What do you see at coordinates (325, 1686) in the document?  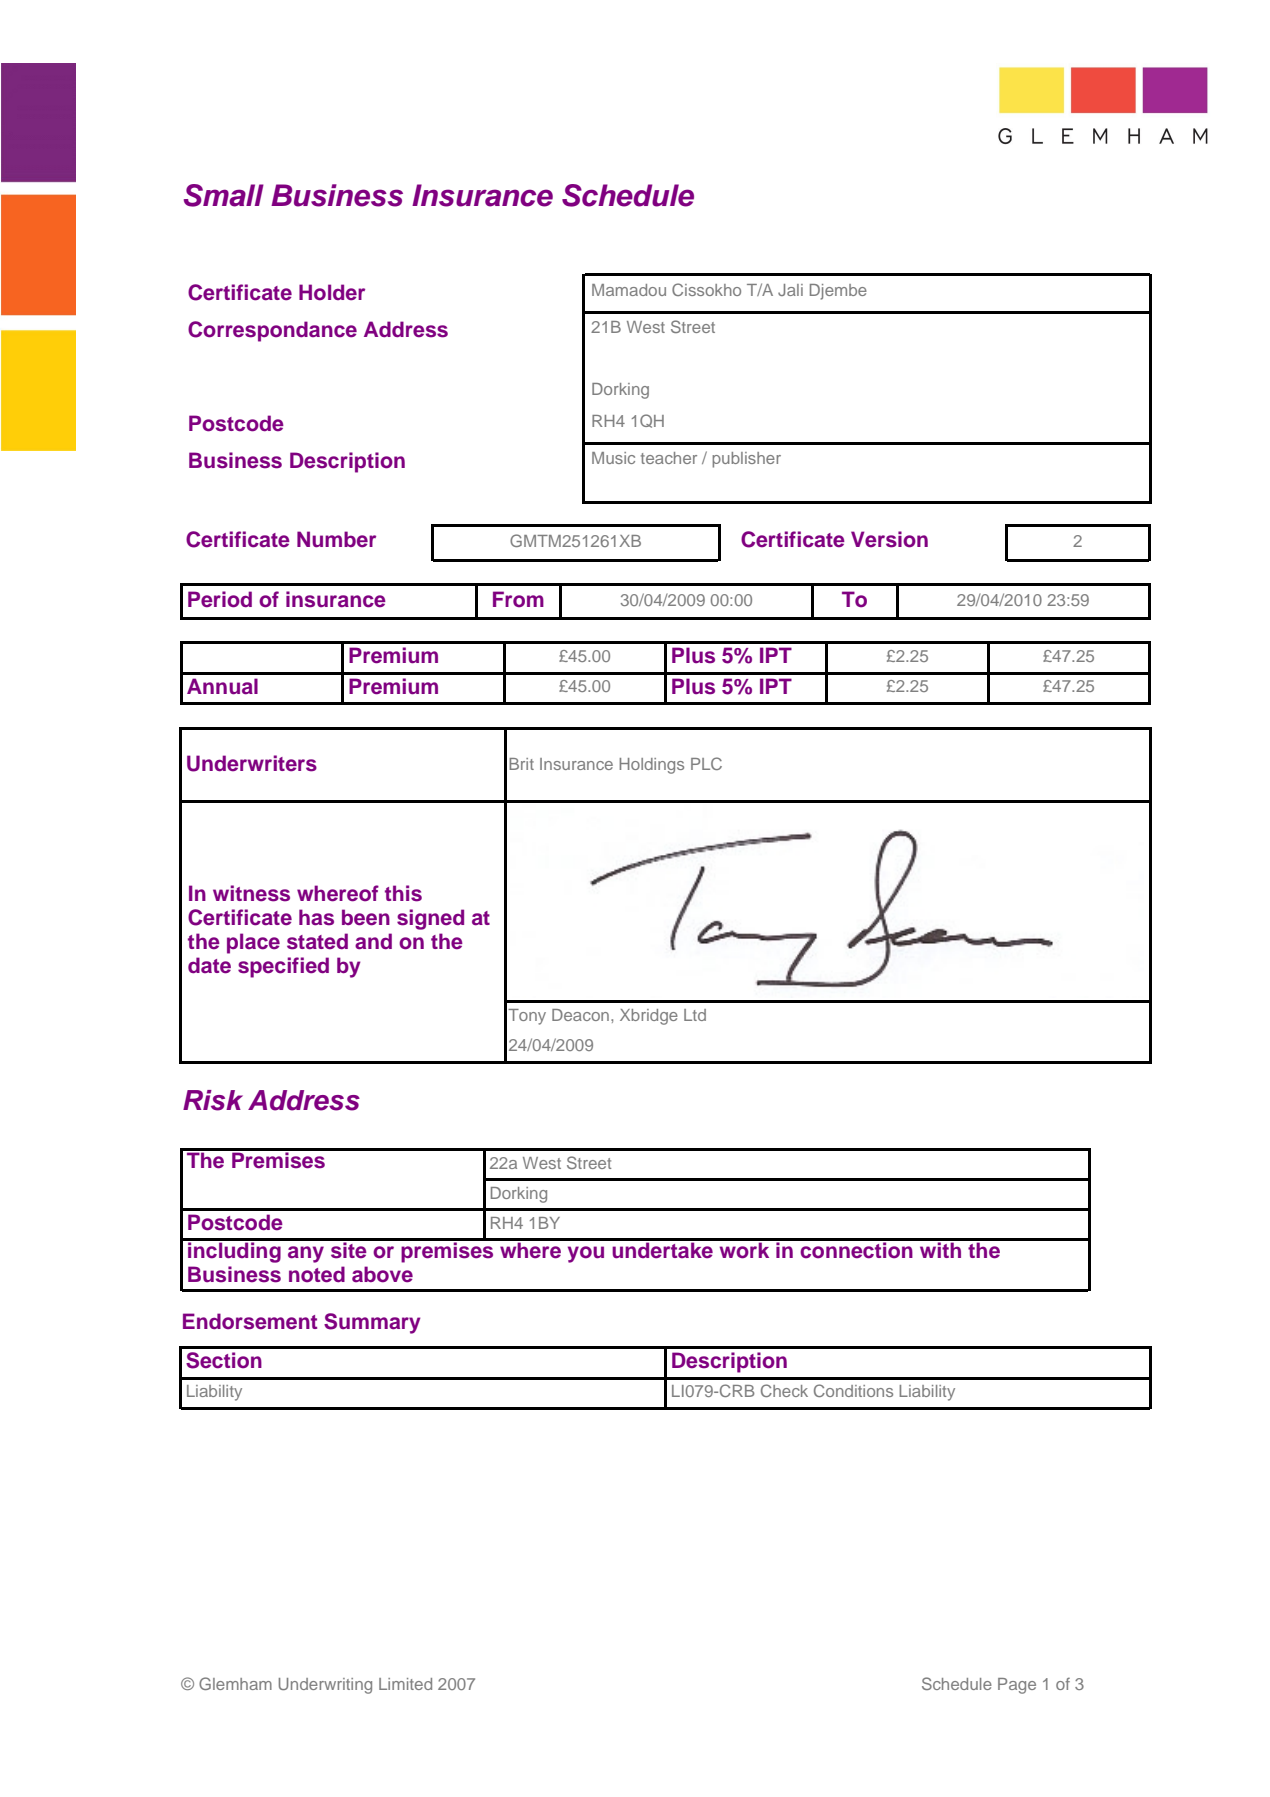 I see `Underwriting` at bounding box center [325, 1686].
